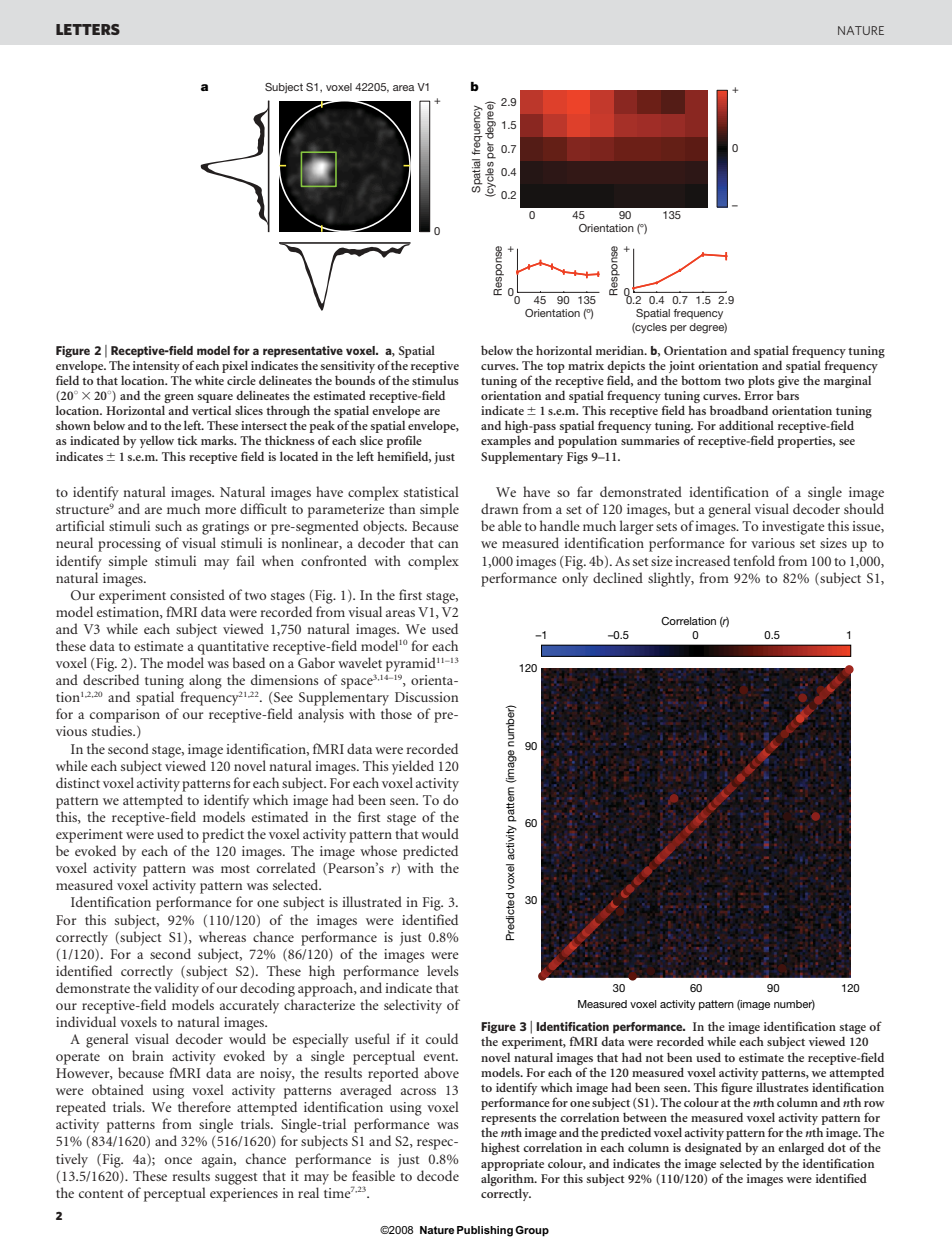 The width and height of the screenshot is (952, 1251). What do you see at coordinates (88, 29) in the screenshot?
I see `LETTERS` at bounding box center [88, 29].
